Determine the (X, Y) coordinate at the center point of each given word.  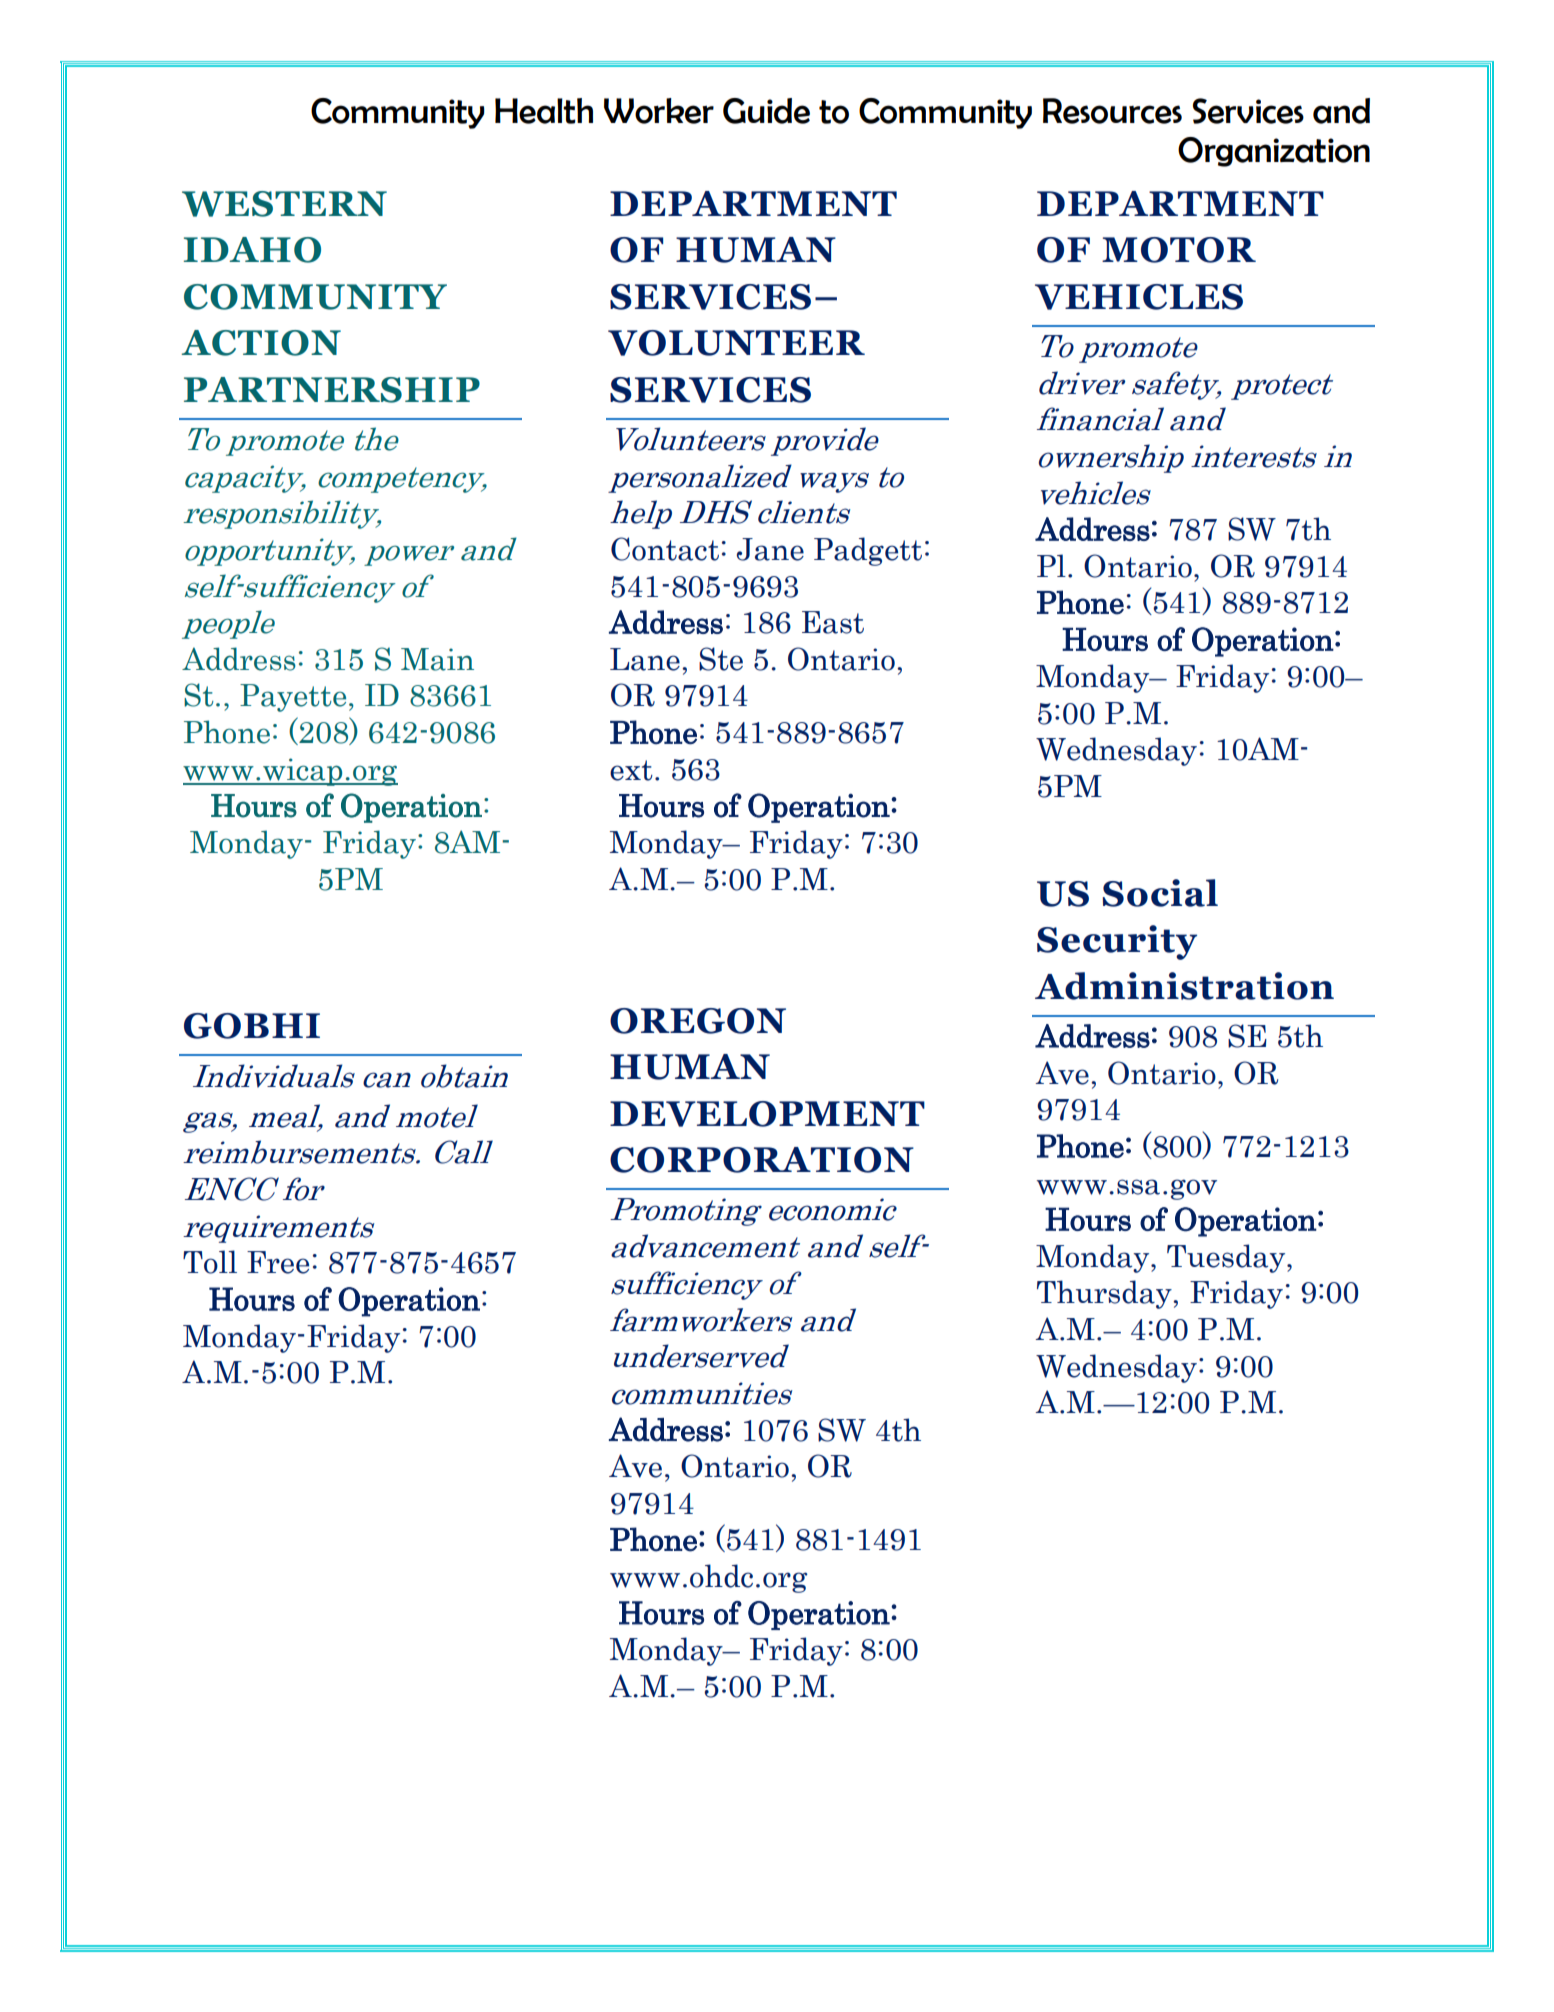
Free (278, 1262)
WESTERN (284, 204)
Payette (293, 698)
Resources (1112, 111)
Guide (766, 111)
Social (1160, 893)
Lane (645, 659)
